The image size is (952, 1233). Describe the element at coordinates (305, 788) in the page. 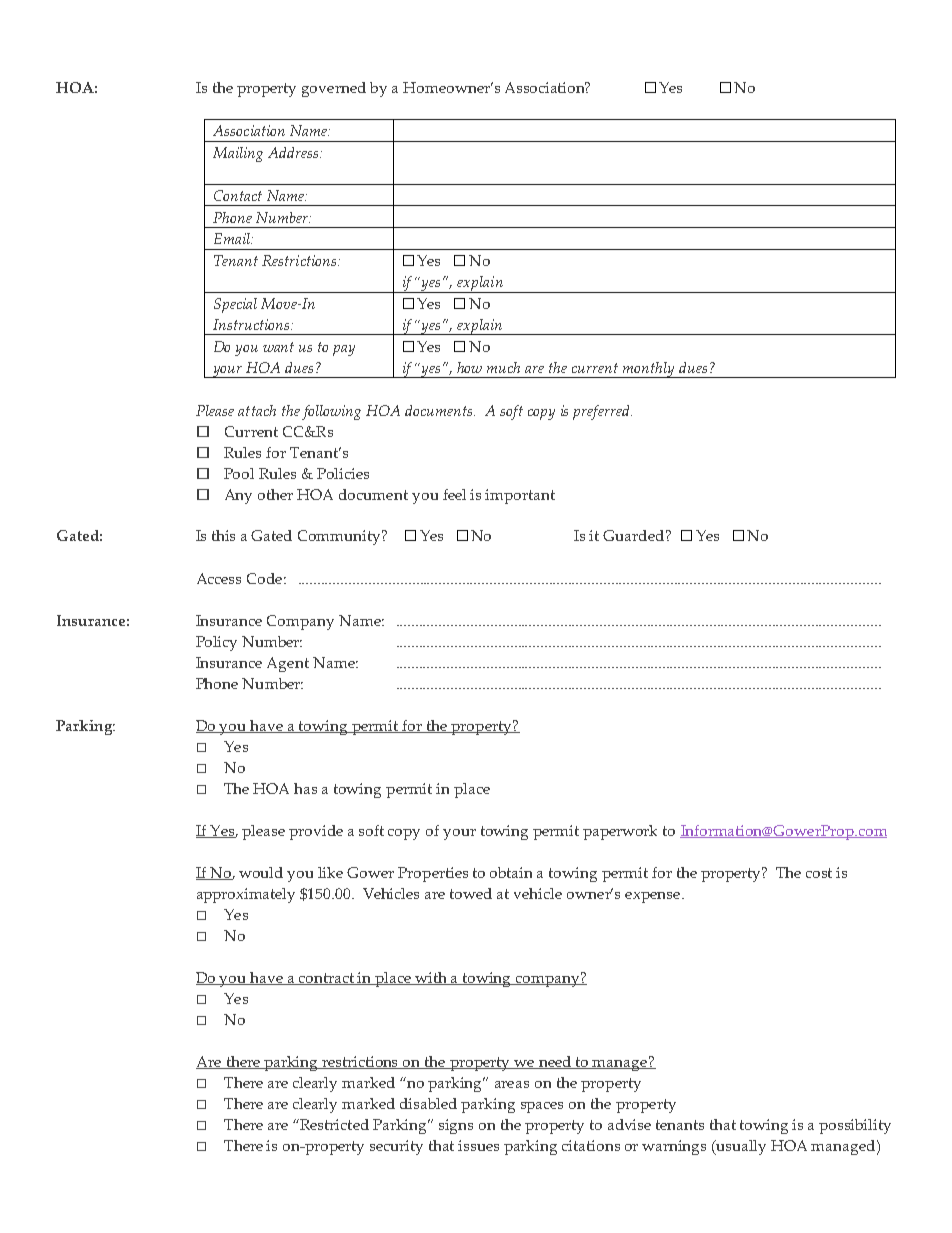

I see `has` at that location.
